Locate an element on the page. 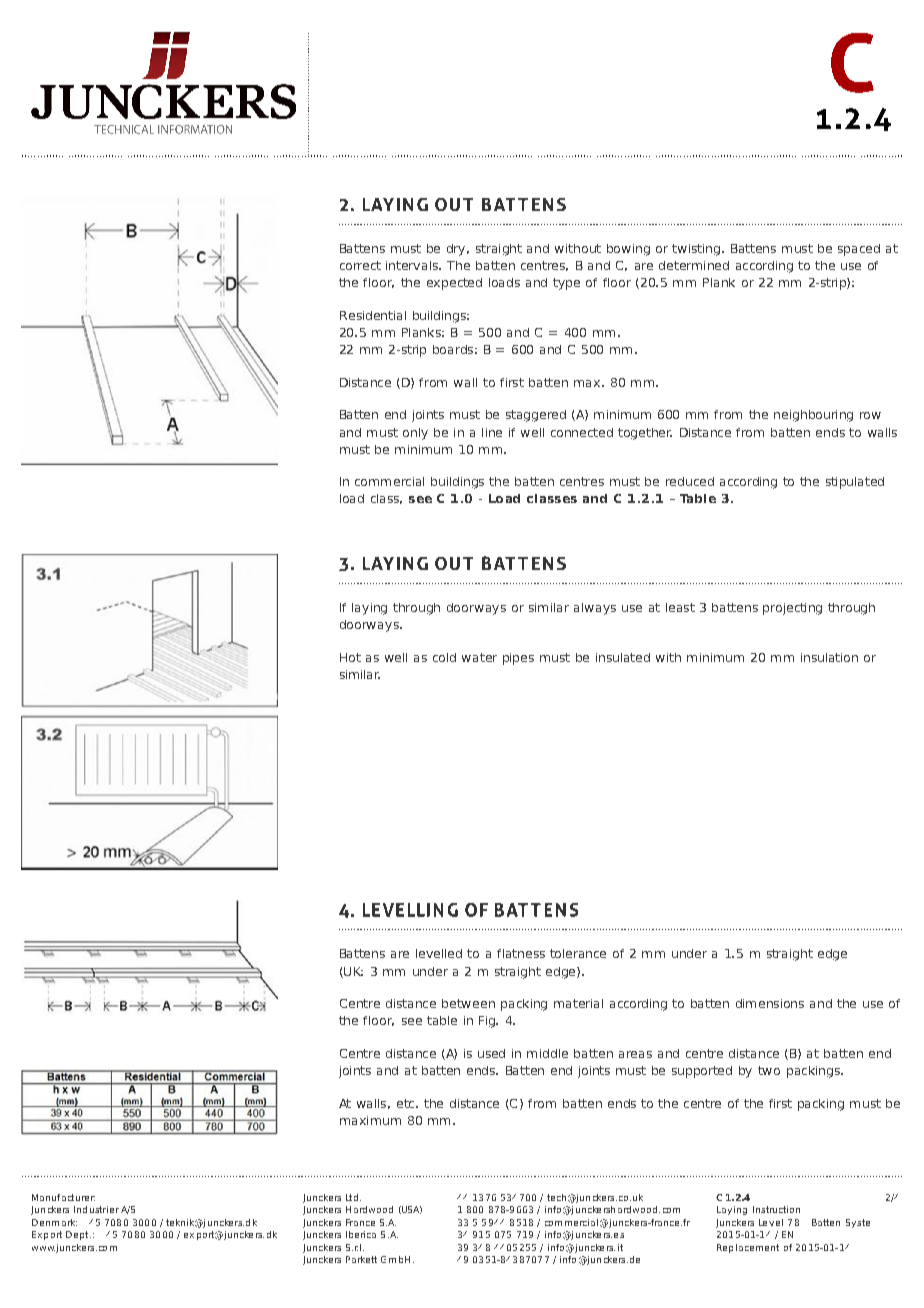 This document has width=924, height=1308. Instruction is located at coordinates (776, 1209).
